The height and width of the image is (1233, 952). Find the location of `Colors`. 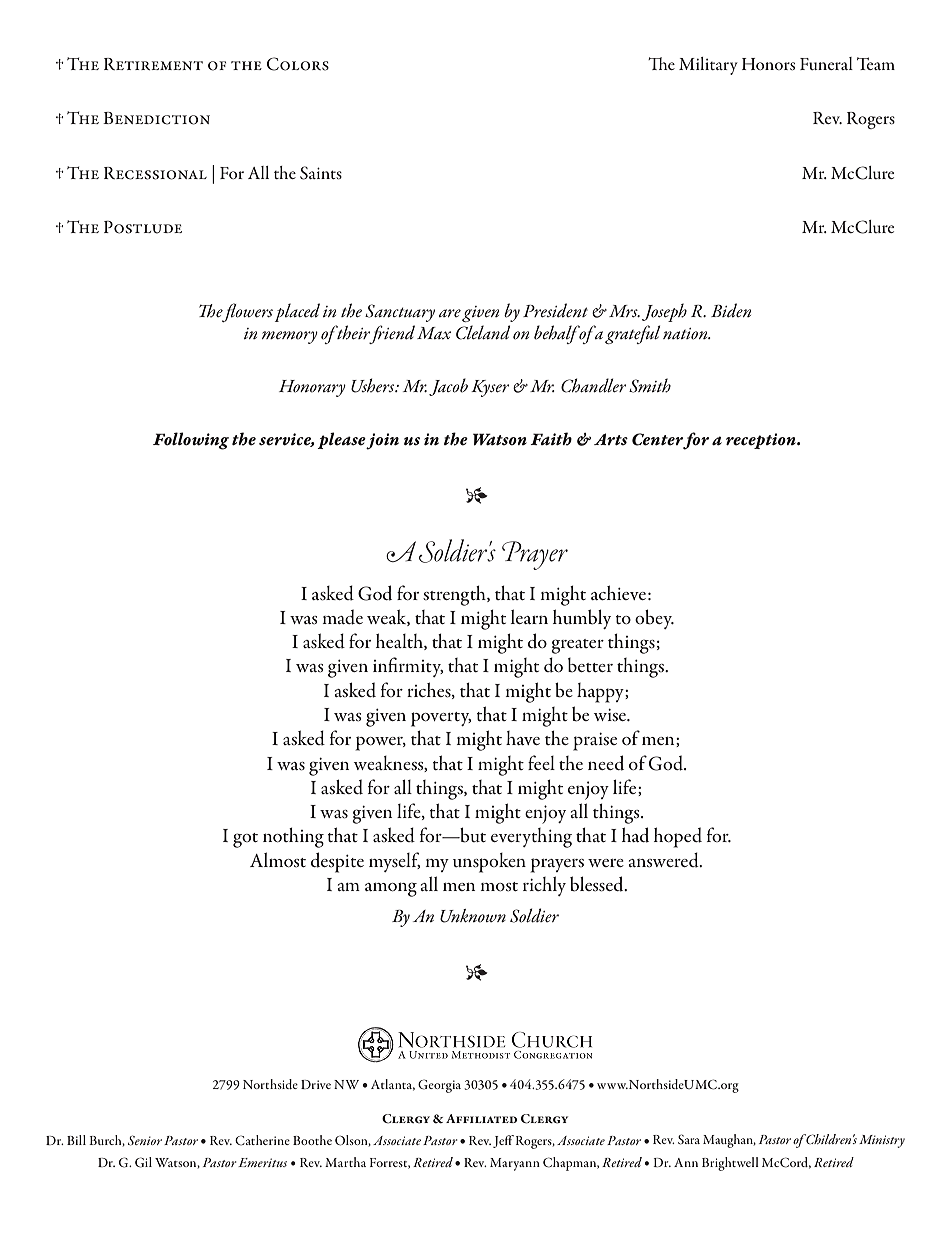

Colors is located at coordinates (298, 64).
